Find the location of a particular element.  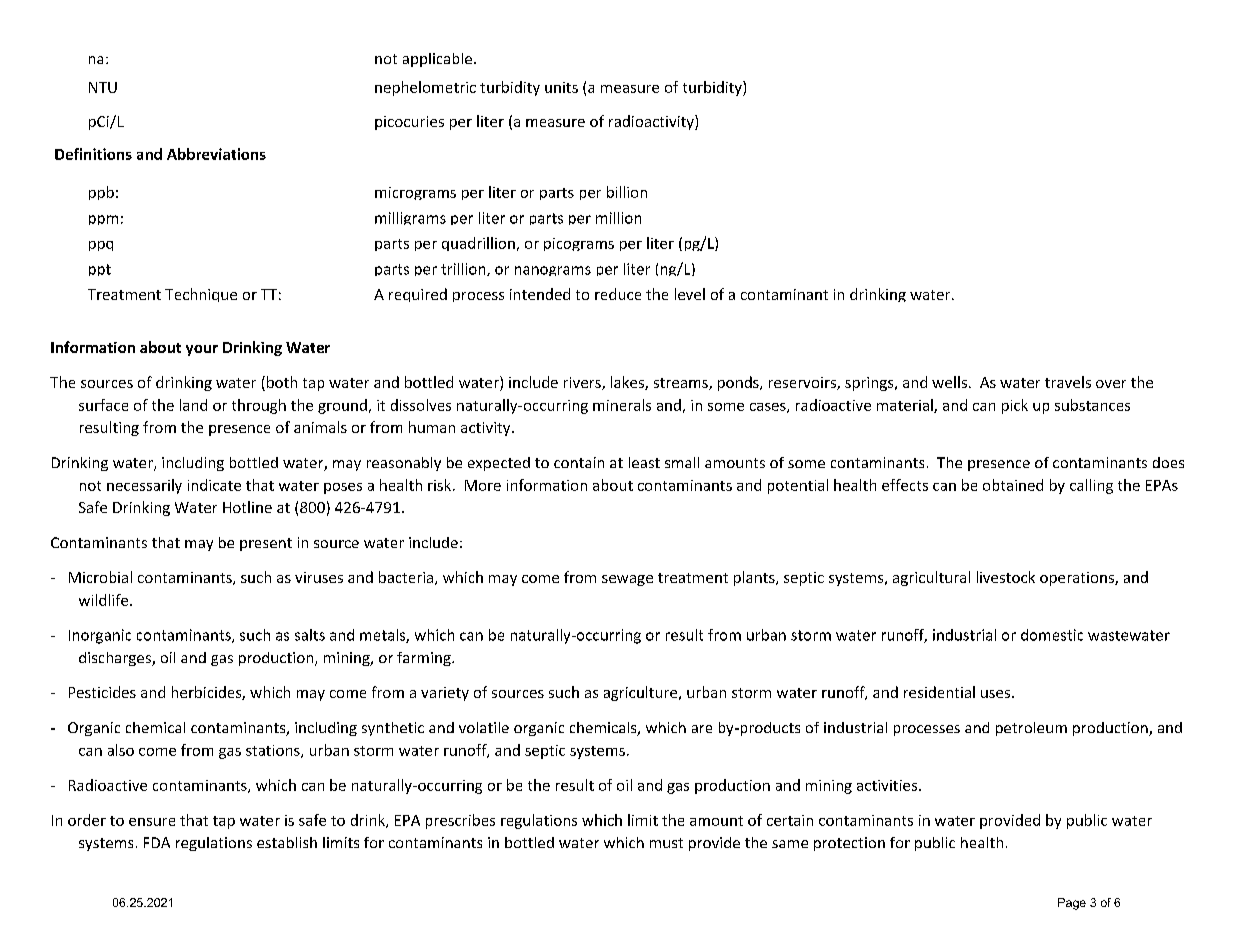

FDA is located at coordinates (157, 842).
